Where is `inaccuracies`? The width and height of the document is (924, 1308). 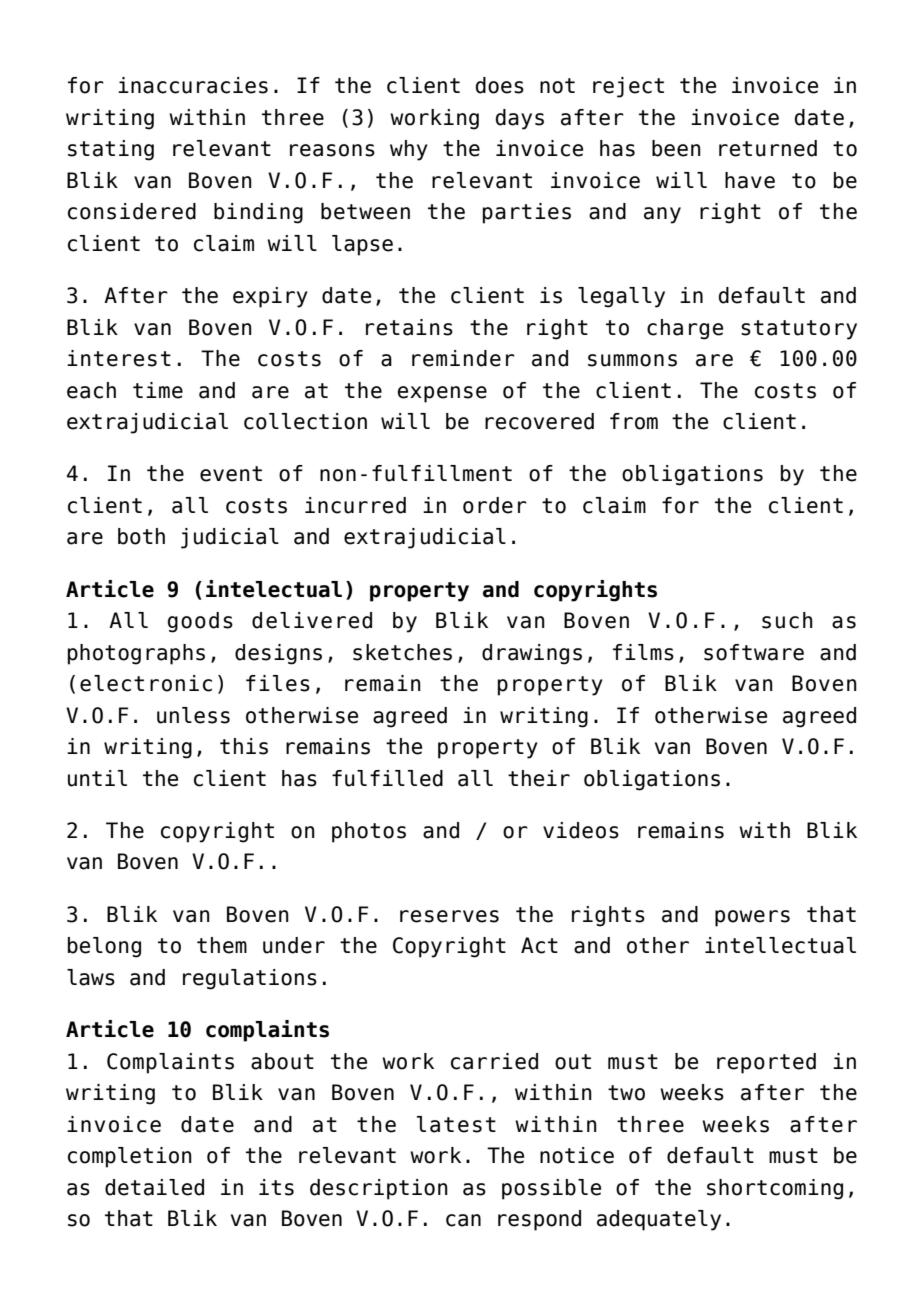
inaccuracies is located at coordinates (193, 85).
